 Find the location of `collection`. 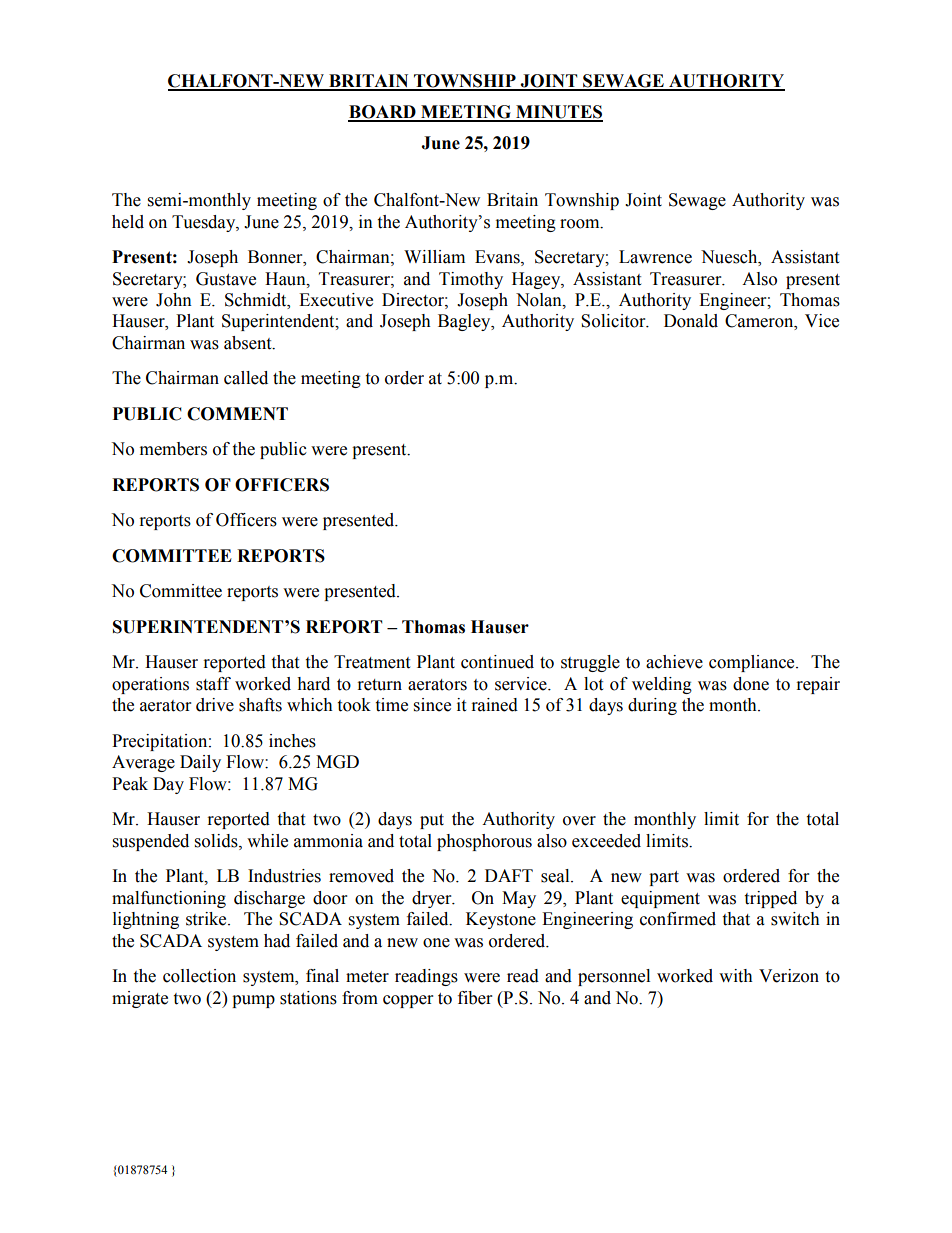

collection is located at coordinates (199, 976).
